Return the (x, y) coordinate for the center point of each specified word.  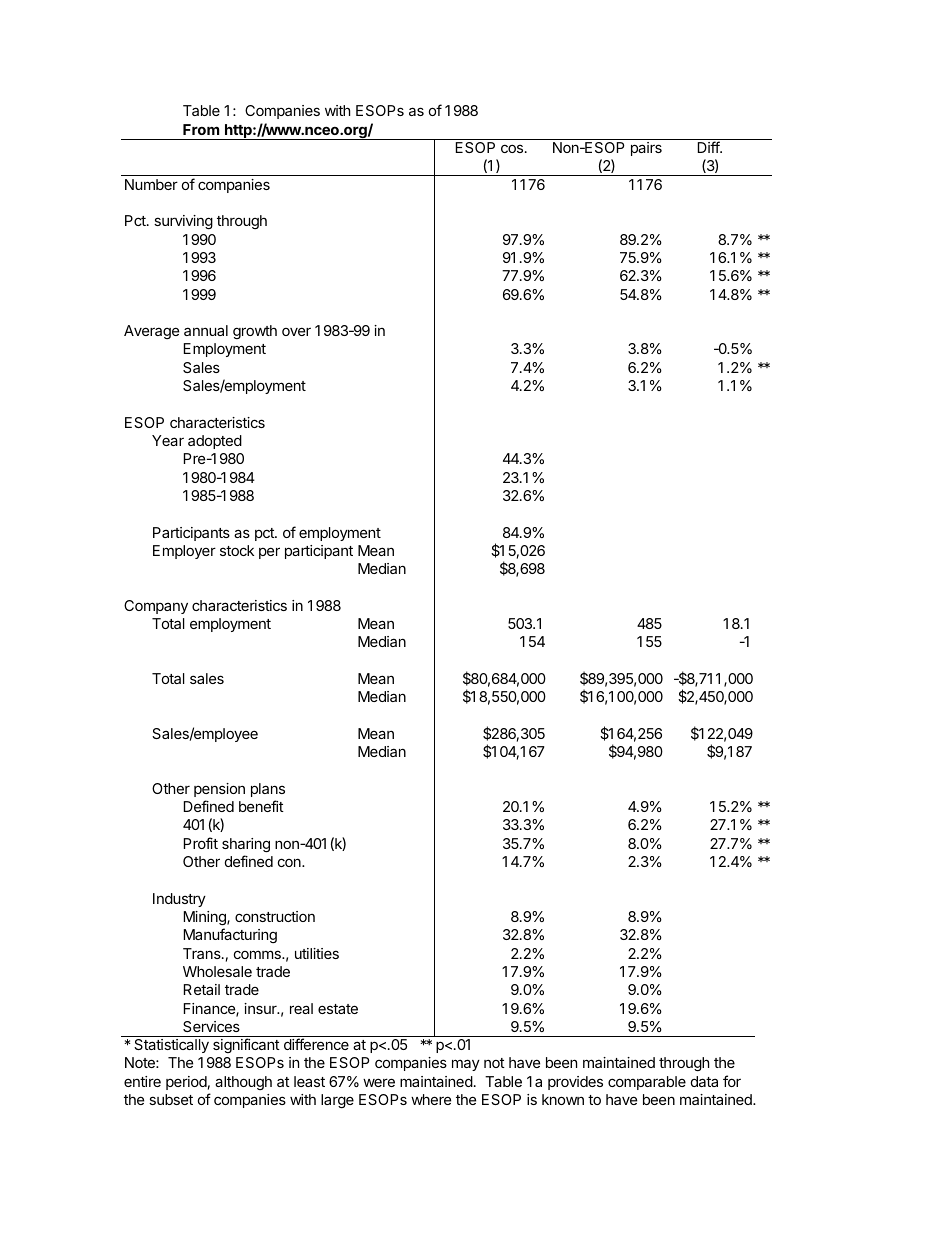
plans (268, 790)
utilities (317, 953)
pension (219, 790)
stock (237, 550)
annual (206, 330)
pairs (646, 149)
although (243, 1083)
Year (168, 440)
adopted (215, 442)
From (201, 129)
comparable (647, 1083)
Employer (184, 552)
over (296, 331)
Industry (179, 900)
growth (255, 332)
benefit (261, 806)
